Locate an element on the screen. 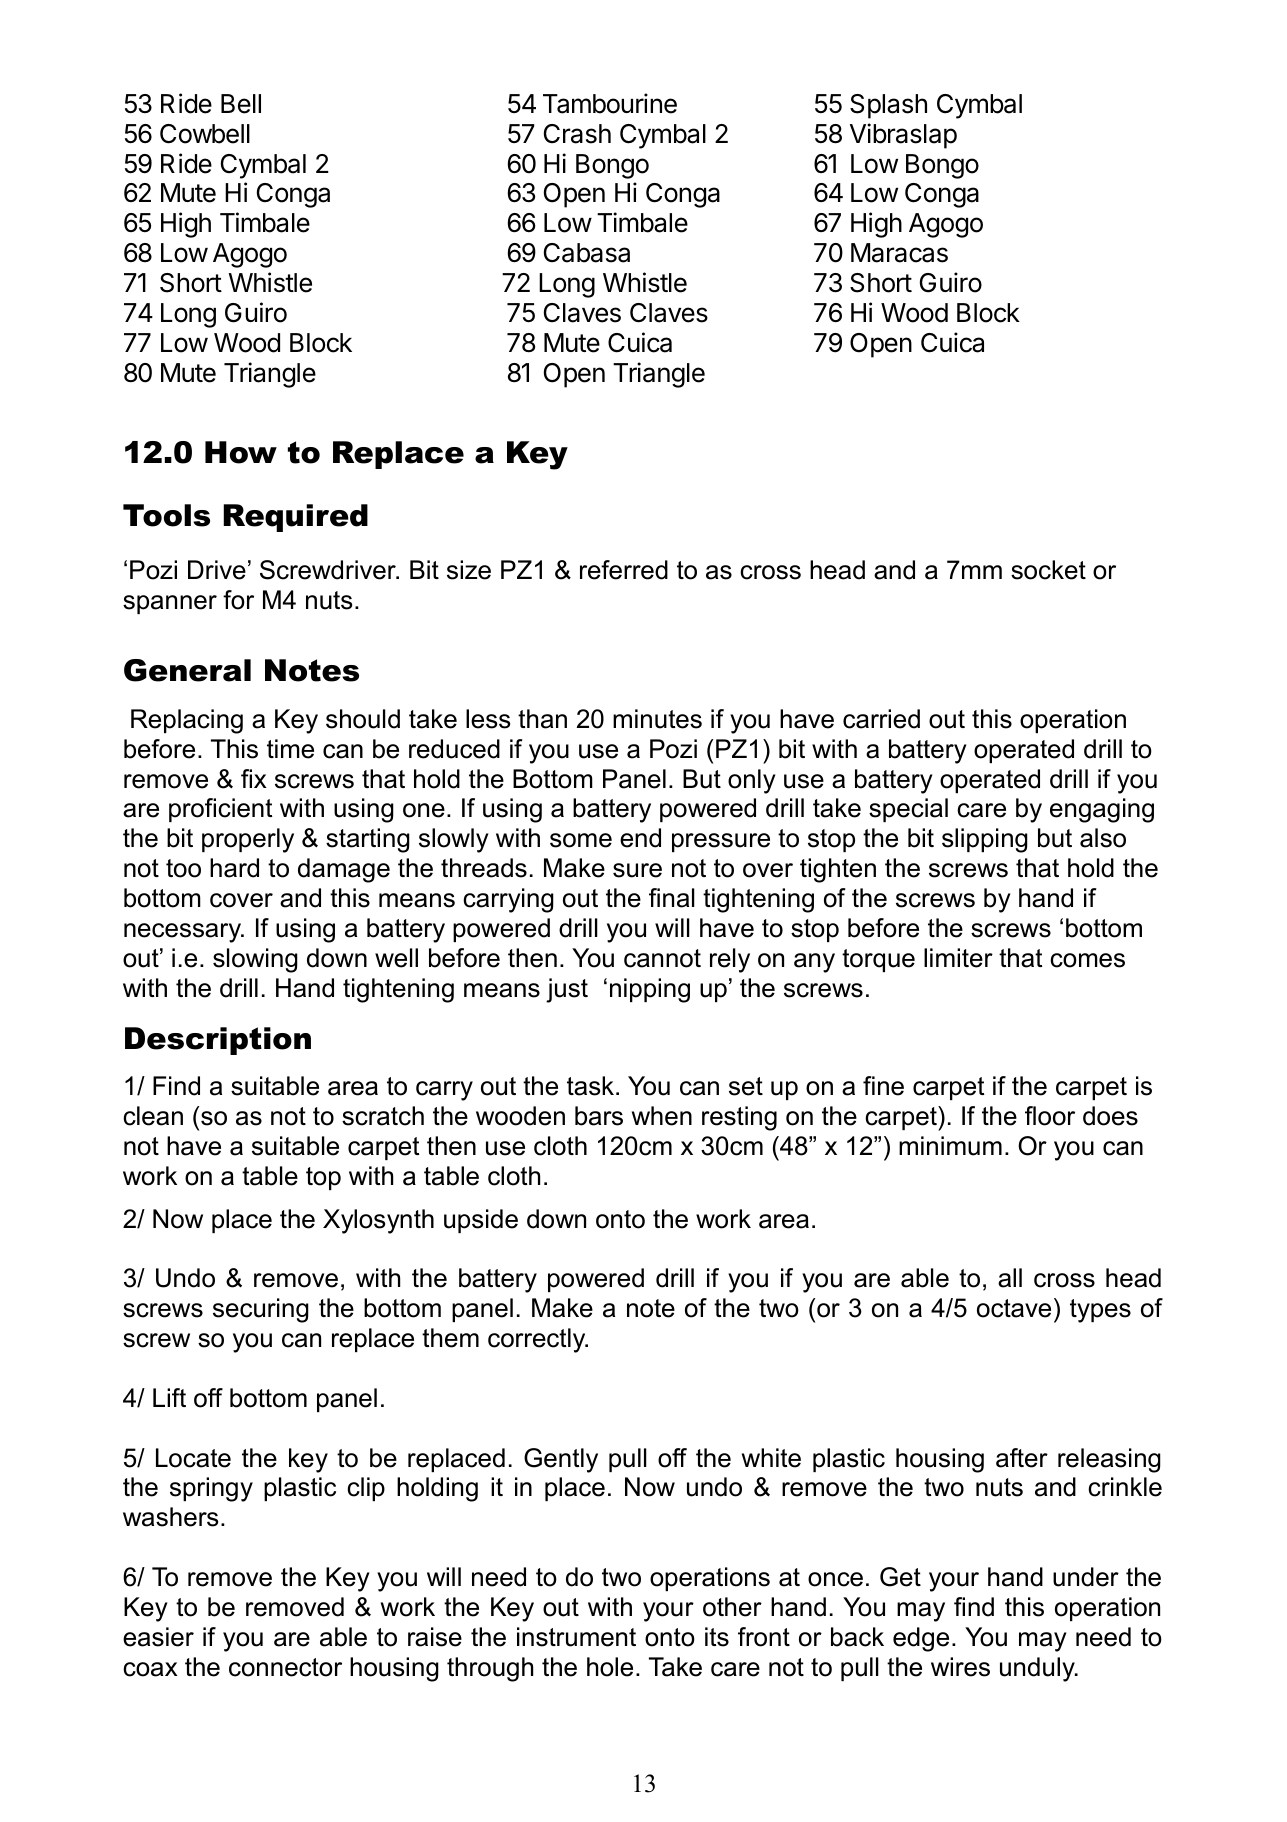 Image resolution: width=1287 pixels, height=1822 pixels. Crash is located at coordinates (577, 134).
